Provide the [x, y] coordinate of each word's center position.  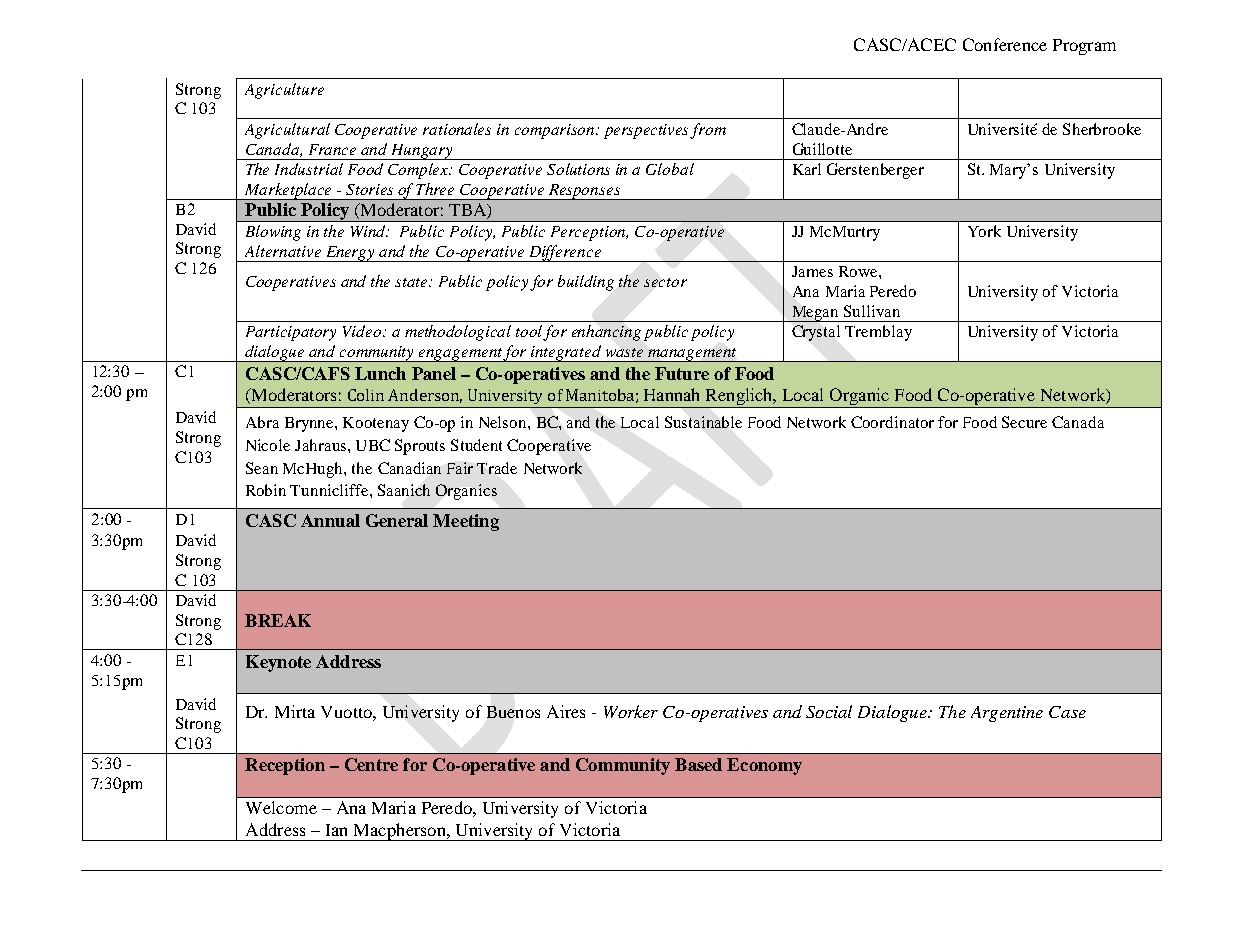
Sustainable [703, 422]
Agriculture [284, 91]
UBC [373, 445]
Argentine [1007, 714]
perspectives [647, 131]
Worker [631, 711]
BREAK [278, 620]
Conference [1005, 44]
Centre [371, 764]
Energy [350, 254]
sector [665, 282]
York [984, 231]
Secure [1024, 422]
